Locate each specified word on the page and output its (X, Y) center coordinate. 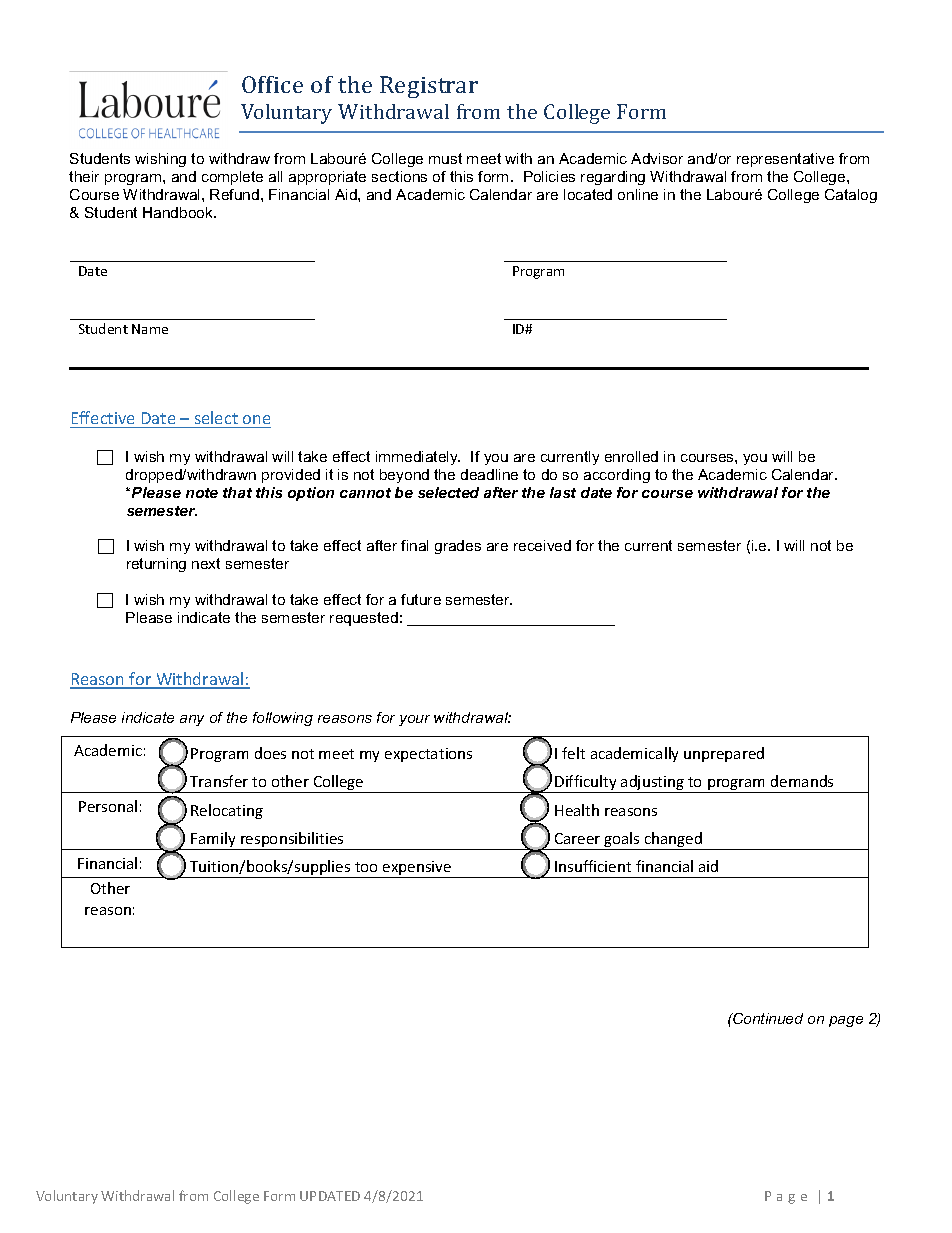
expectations (428, 755)
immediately (418, 458)
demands (802, 781)
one (256, 419)
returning (156, 565)
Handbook (179, 212)
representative (785, 160)
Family (214, 841)
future (421, 599)
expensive (417, 869)
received (542, 545)
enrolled (631, 456)
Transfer (219, 781)
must (445, 158)
